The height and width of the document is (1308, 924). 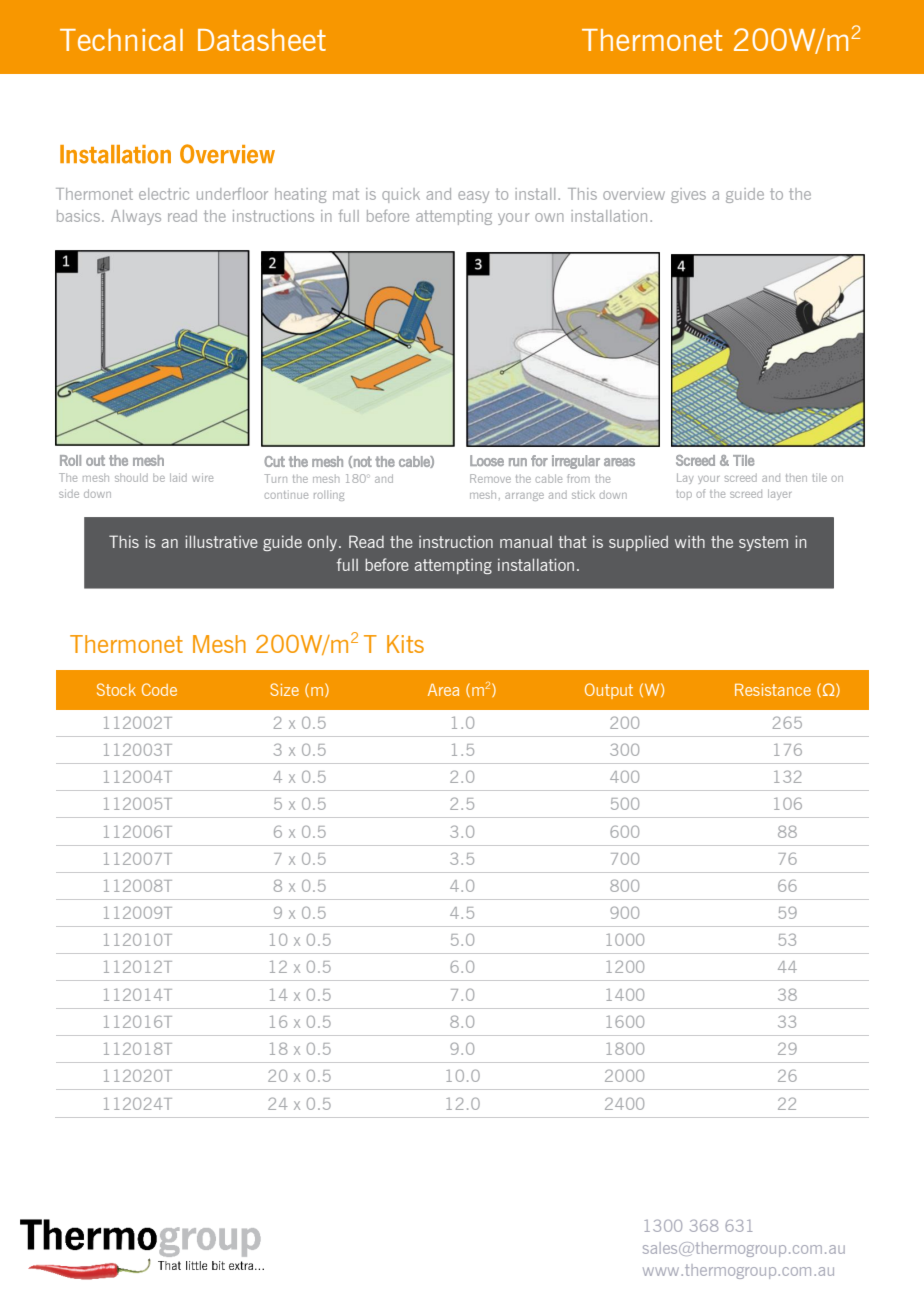 What do you see at coordinates (262, 40) in the document?
I see `Datasheet` at bounding box center [262, 40].
